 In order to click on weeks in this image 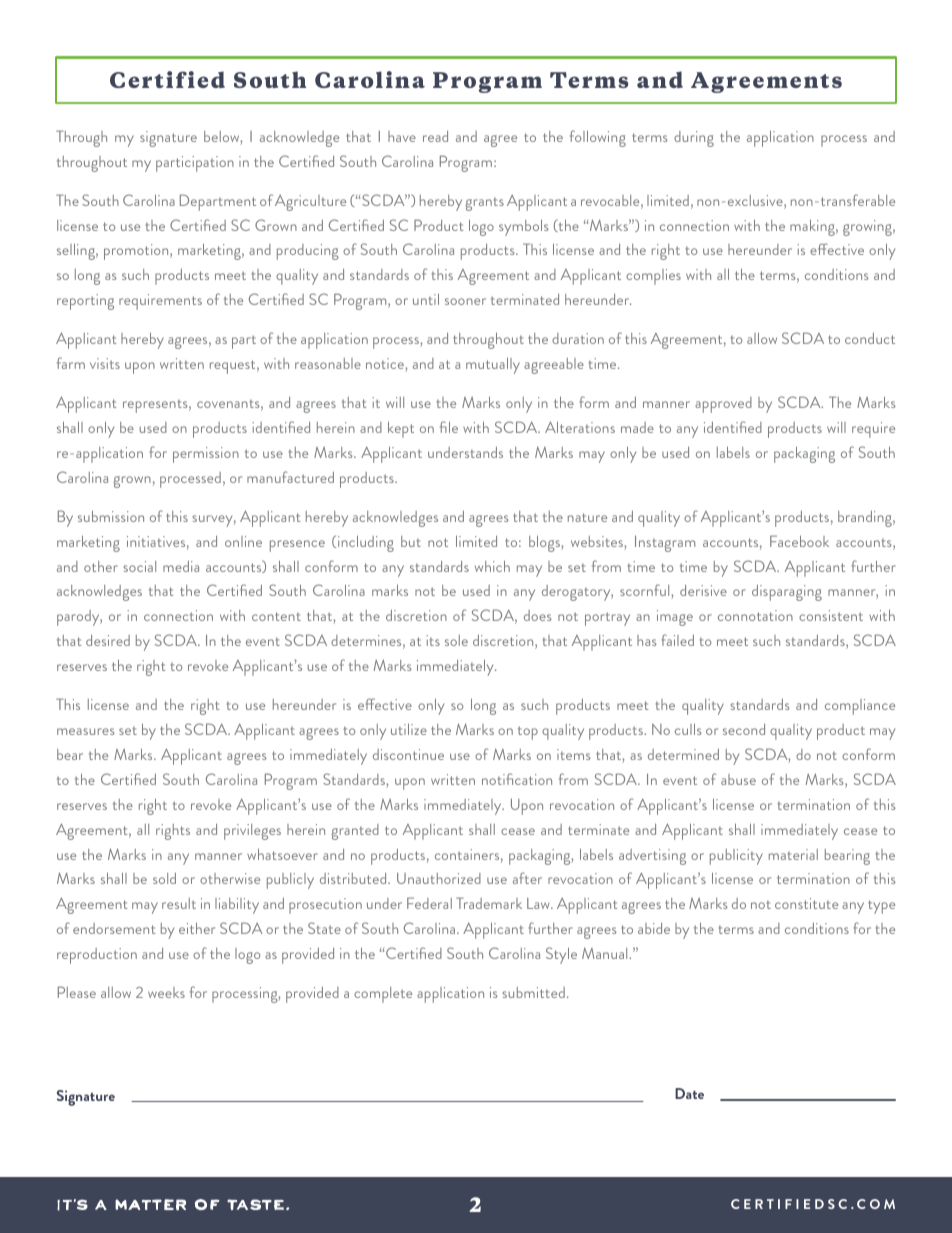, I will do `click(166, 992)`.
